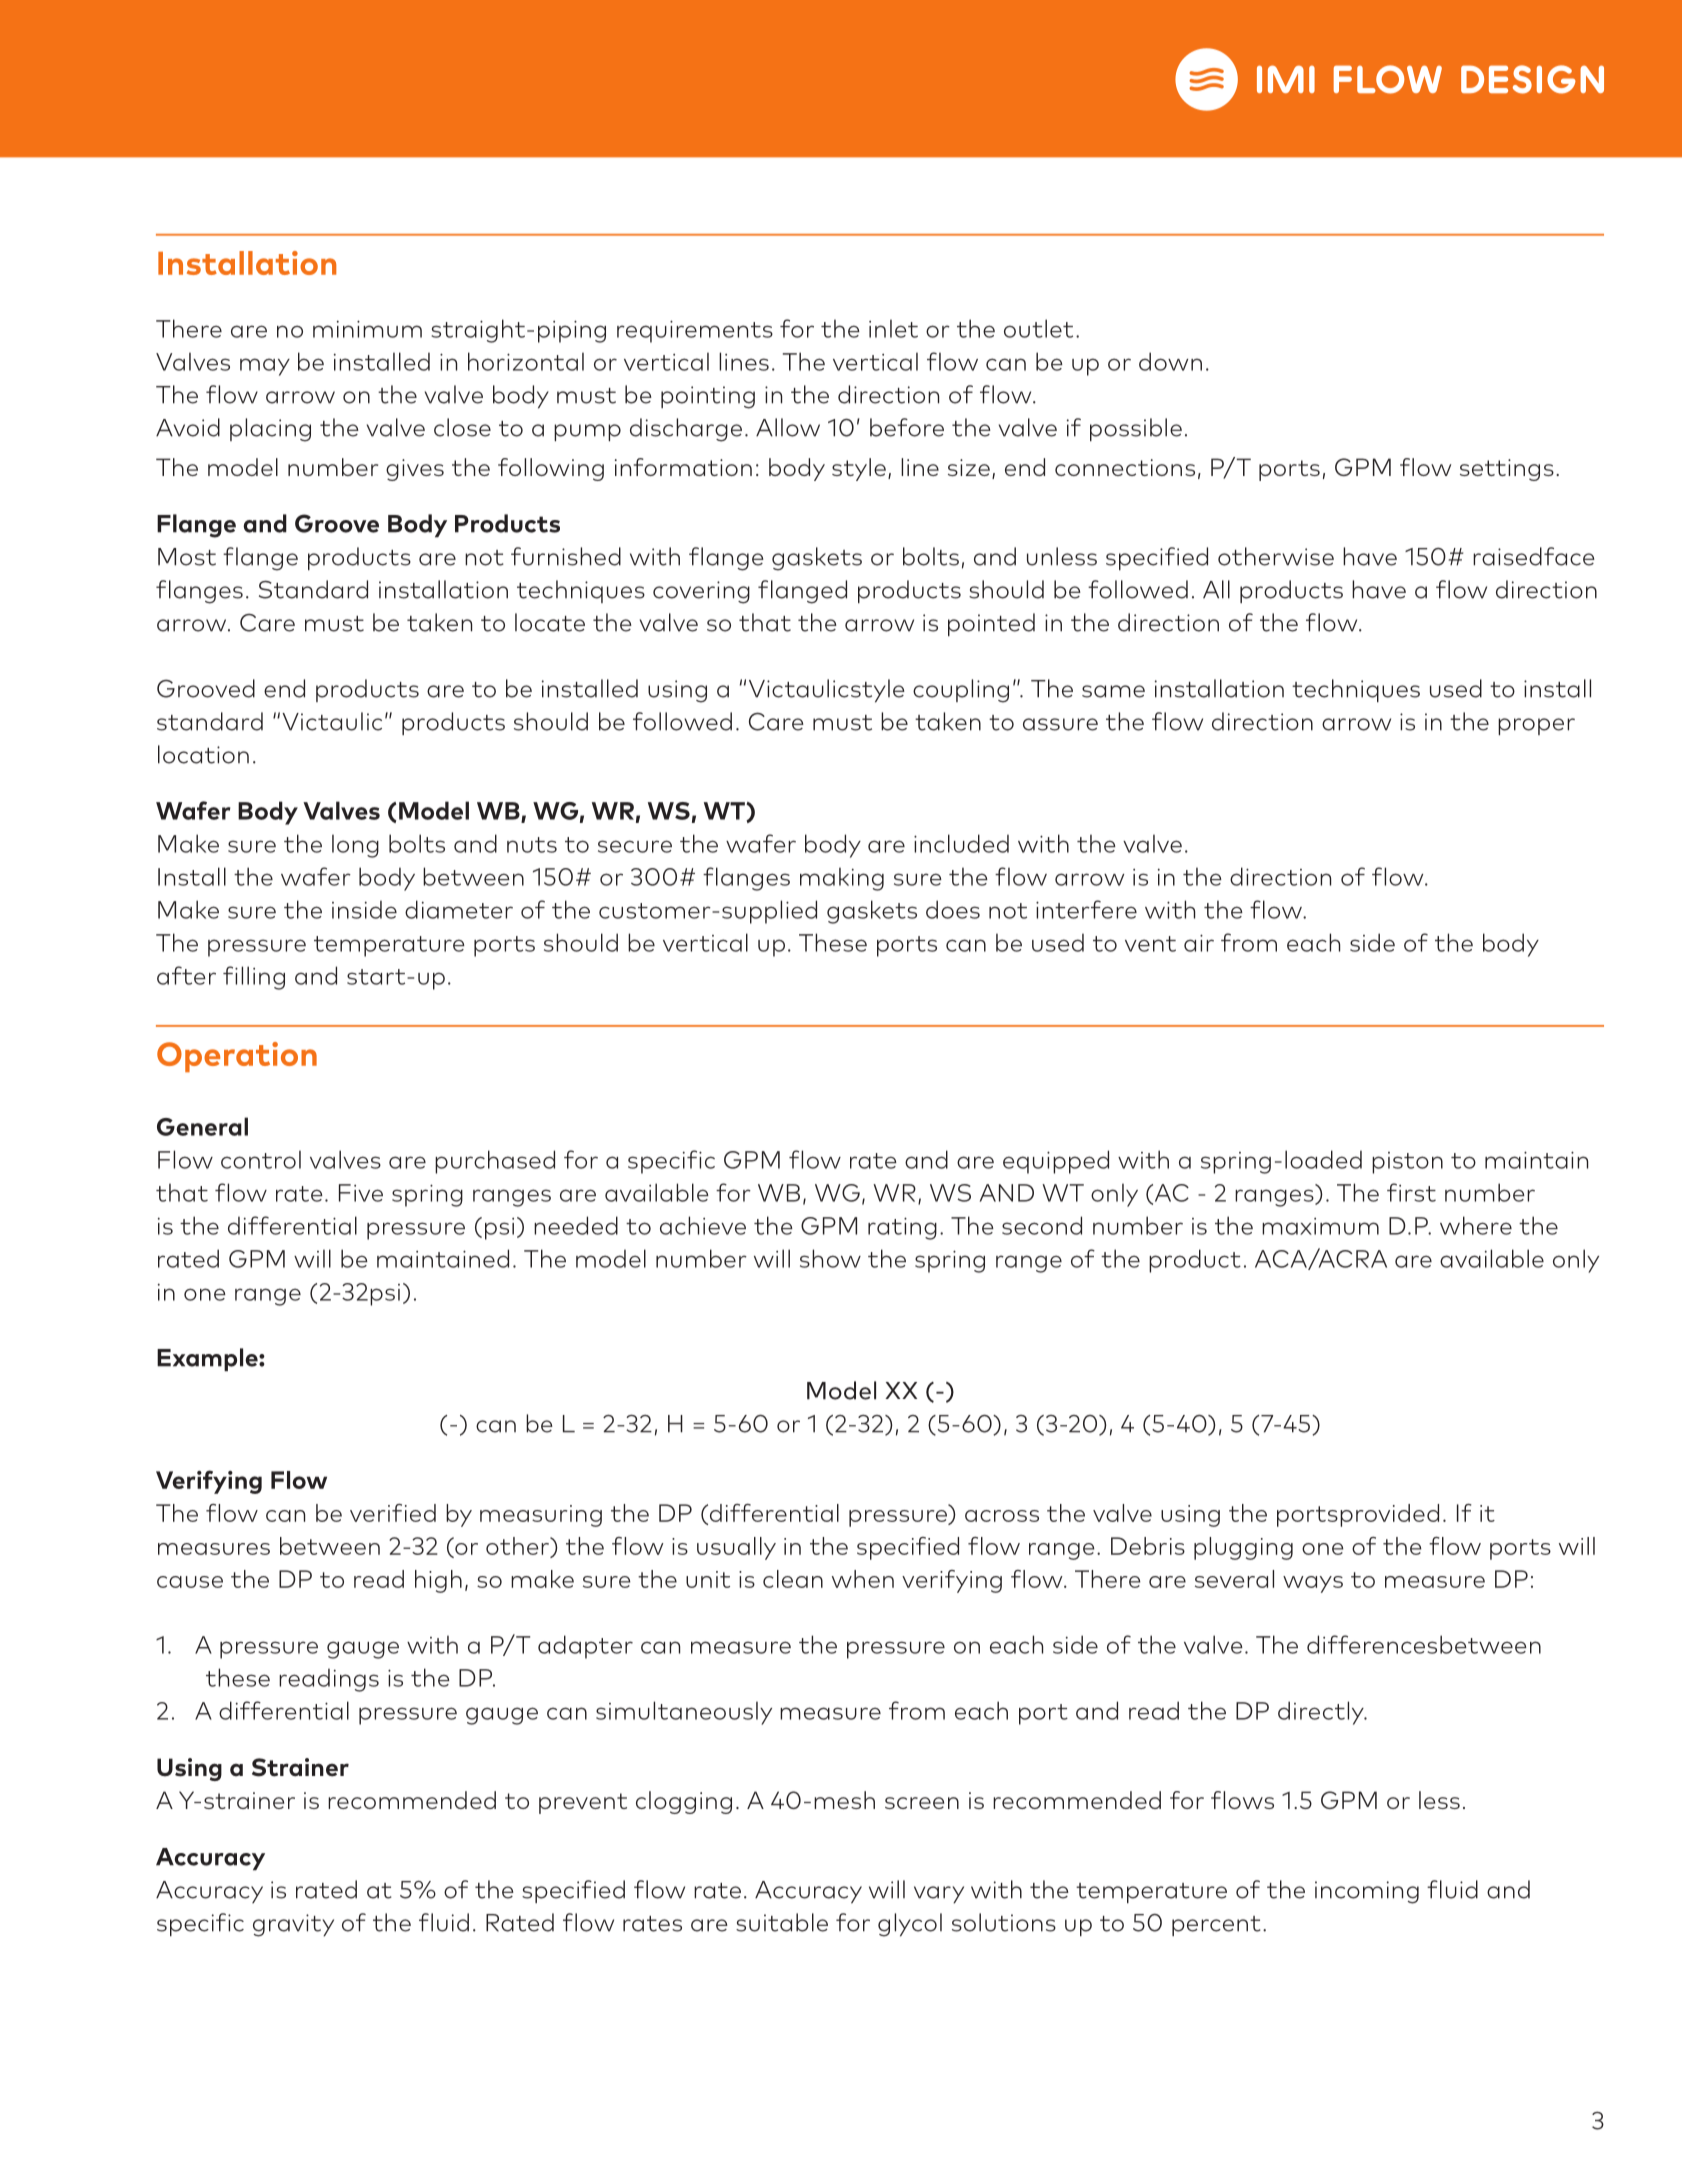  What do you see at coordinates (261, 1159) in the document?
I see `control` at bounding box center [261, 1159].
